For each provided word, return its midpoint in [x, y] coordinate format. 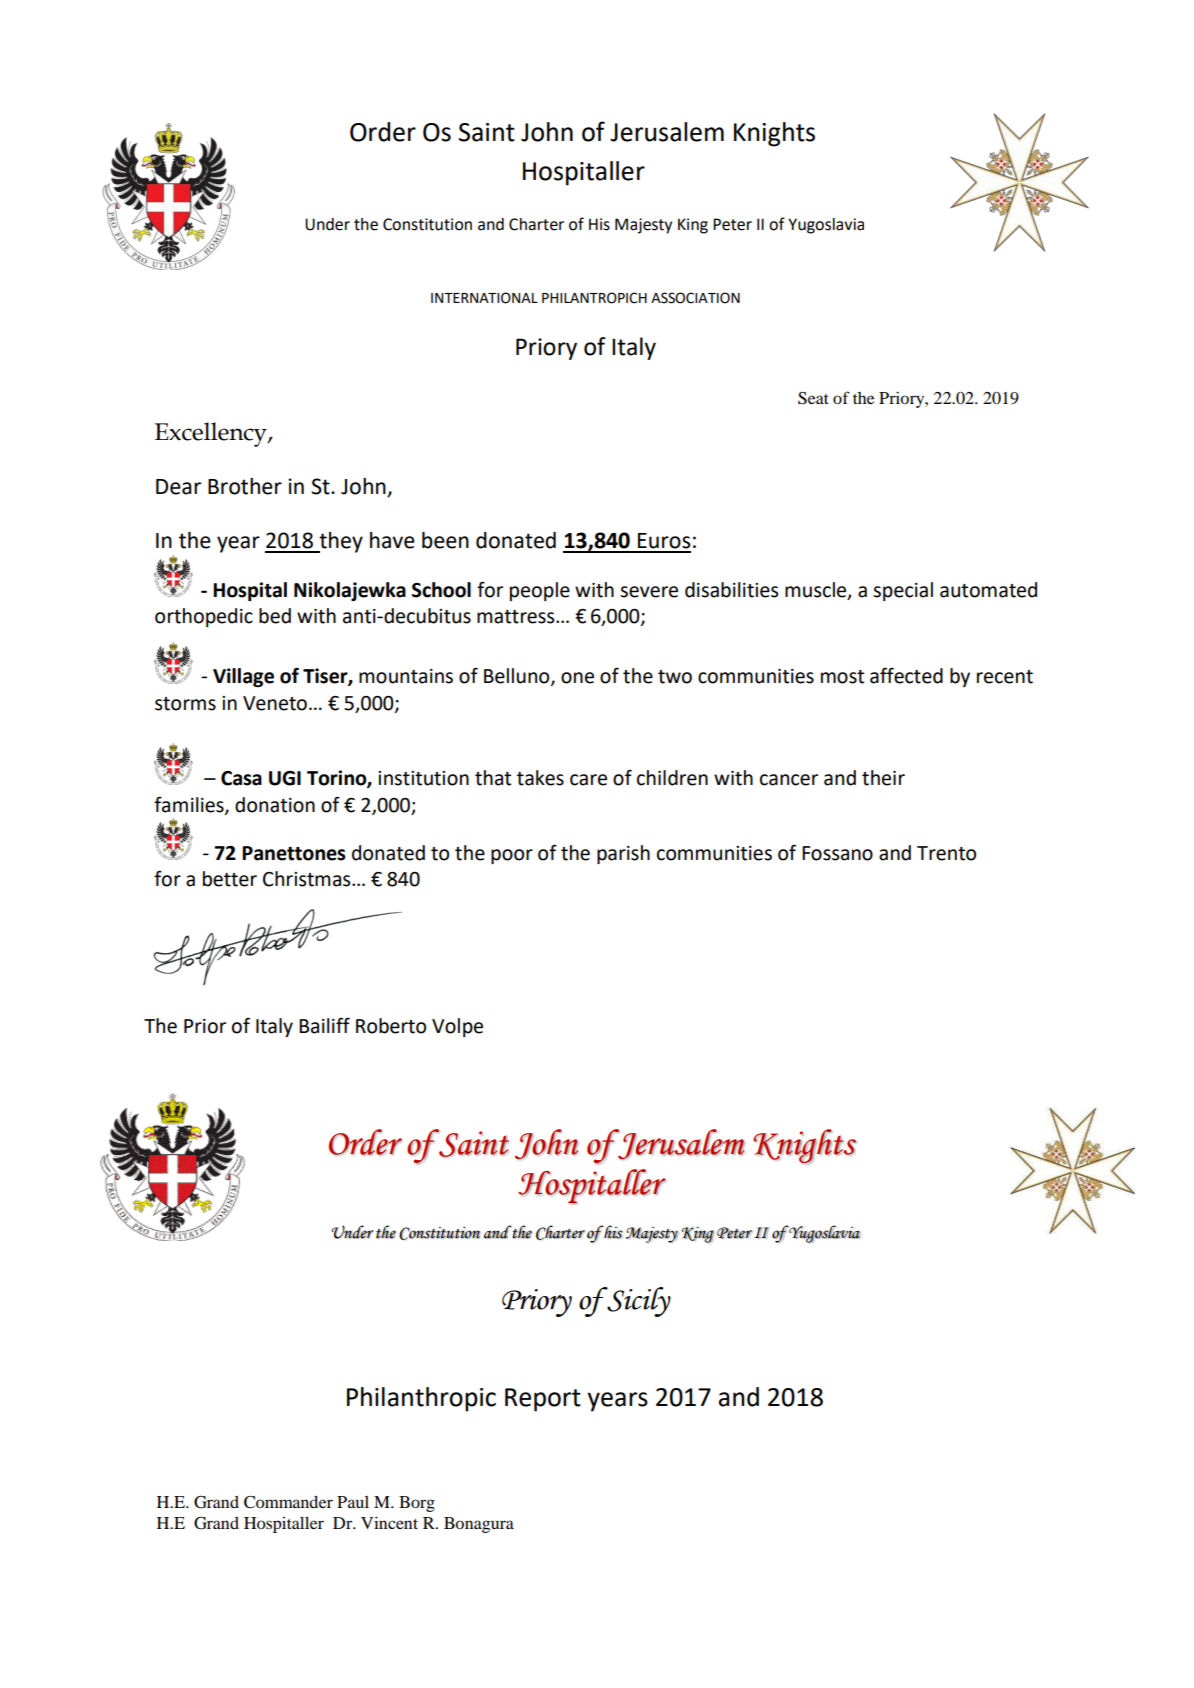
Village [243, 677]
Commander [288, 1502]
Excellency [212, 434]
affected [906, 675]
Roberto [391, 1026]
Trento [946, 853]
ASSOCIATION [695, 298]
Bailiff [324, 1025]
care [588, 780]
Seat [813, 398]
